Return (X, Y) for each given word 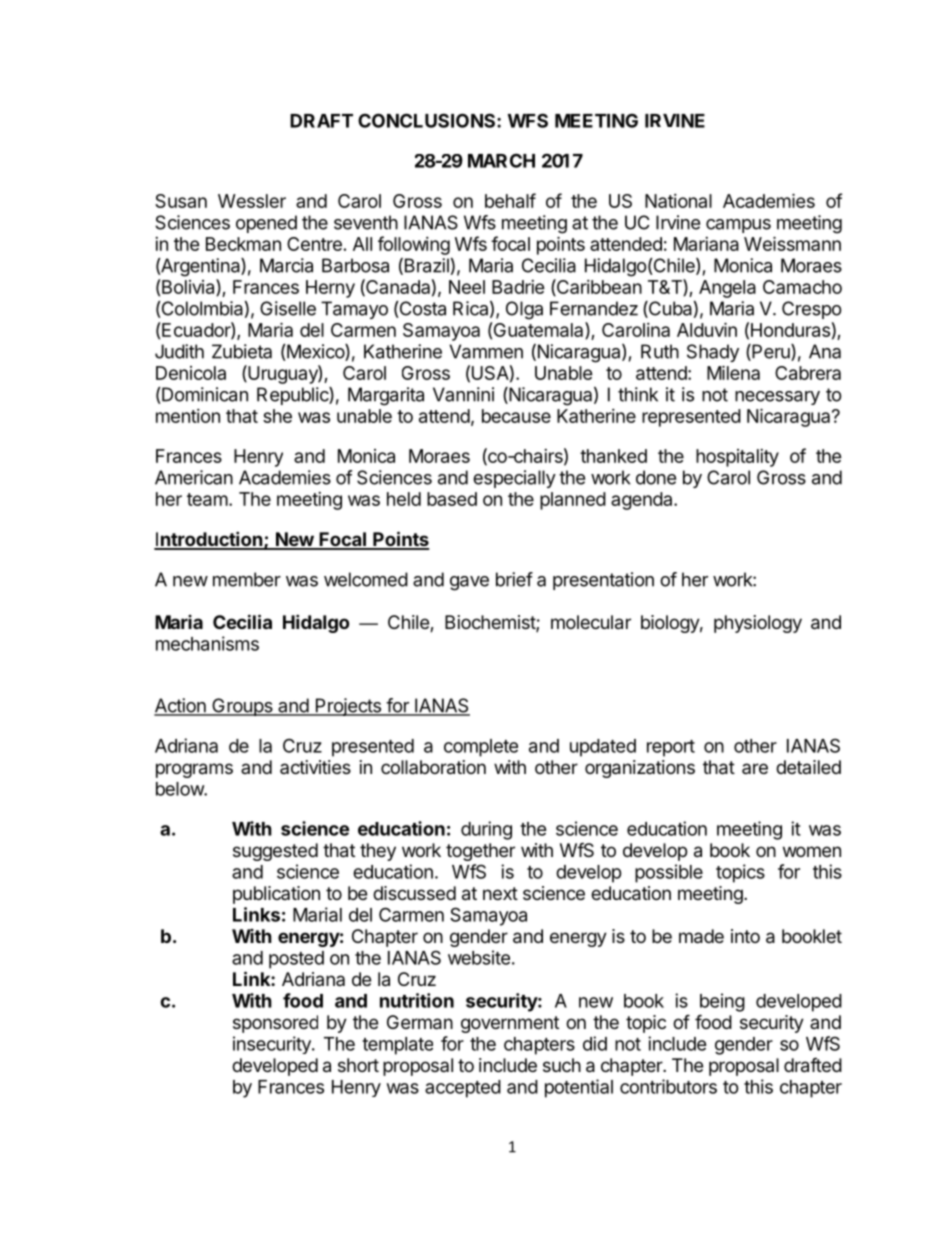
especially (514, 479)
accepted (463, 1089)
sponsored (275, 1024)
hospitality (737, 458)
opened (266, 224)
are (755, 768)
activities (315, 767)
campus (738, 226)
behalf (510, 200)
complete (481, 748)
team (207, 499)
